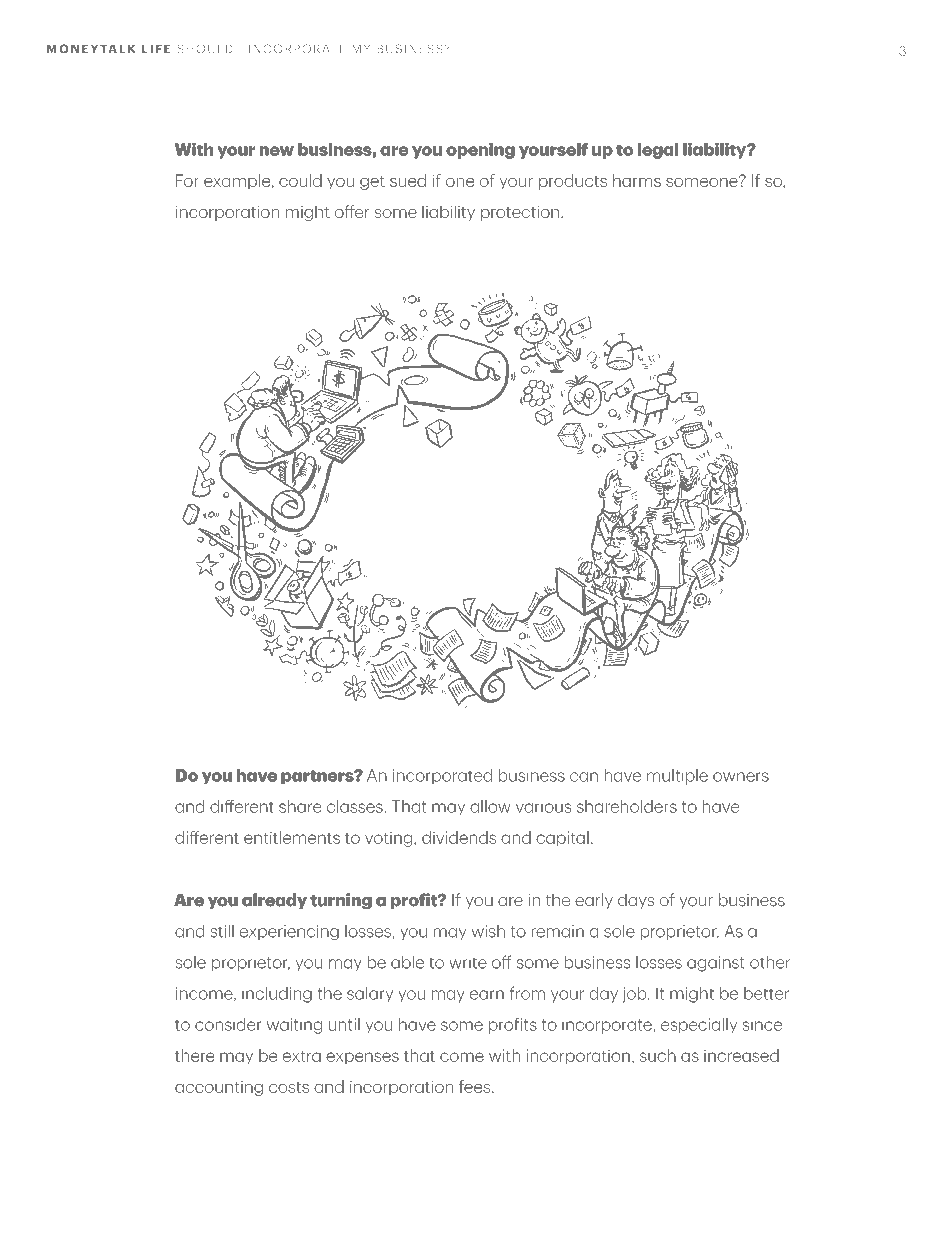 Image resolution: width=952 pixels, height=1233 pixels. What do you see at coordinates (520, 213) in the page?
I see `protection` at bounding box center [520, 213].
